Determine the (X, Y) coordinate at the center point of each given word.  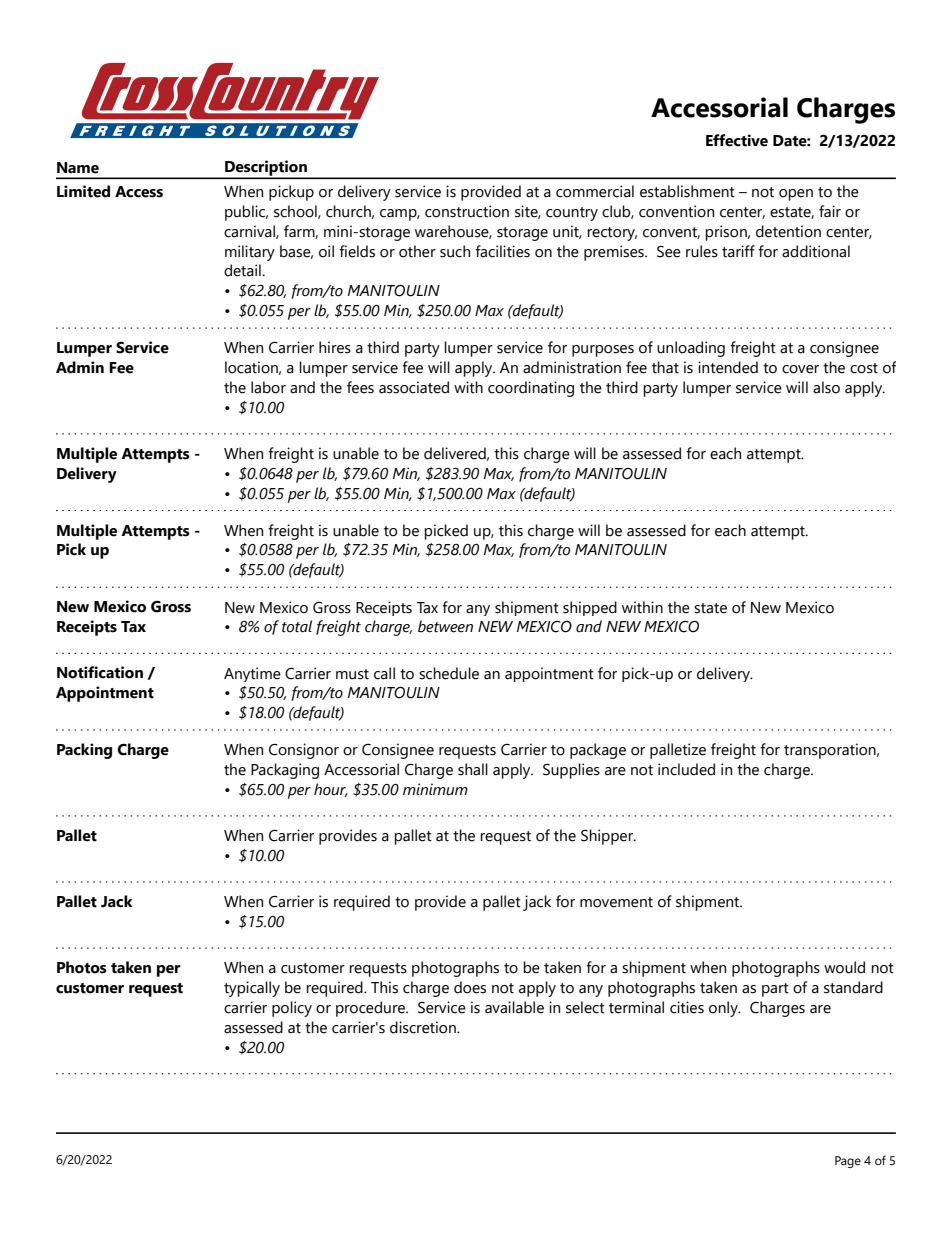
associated (414, 387)
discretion (424, 1027)
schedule (449, 673)
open (796, 195)
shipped (590, 608)
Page (848, 1162)
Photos (82, 967)
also (826, 387)
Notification (100, 672)
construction (467, 211)
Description (266, 169)
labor (268, 387)
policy (292, 1009)
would (844, 967)
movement (616, 902)
